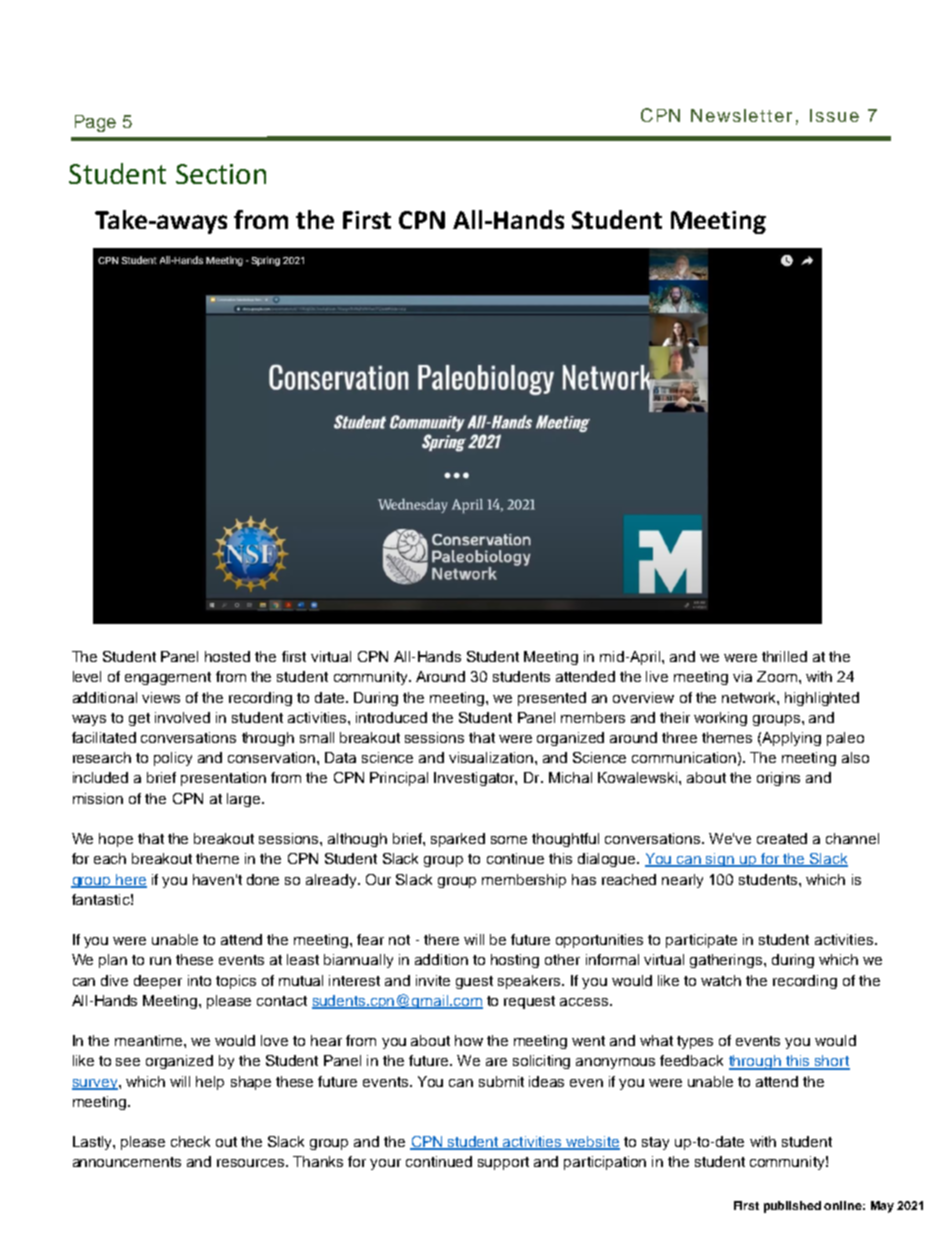 This screenshot has width=952, height=1233. I want to click on engagement, so click(168, 678).
